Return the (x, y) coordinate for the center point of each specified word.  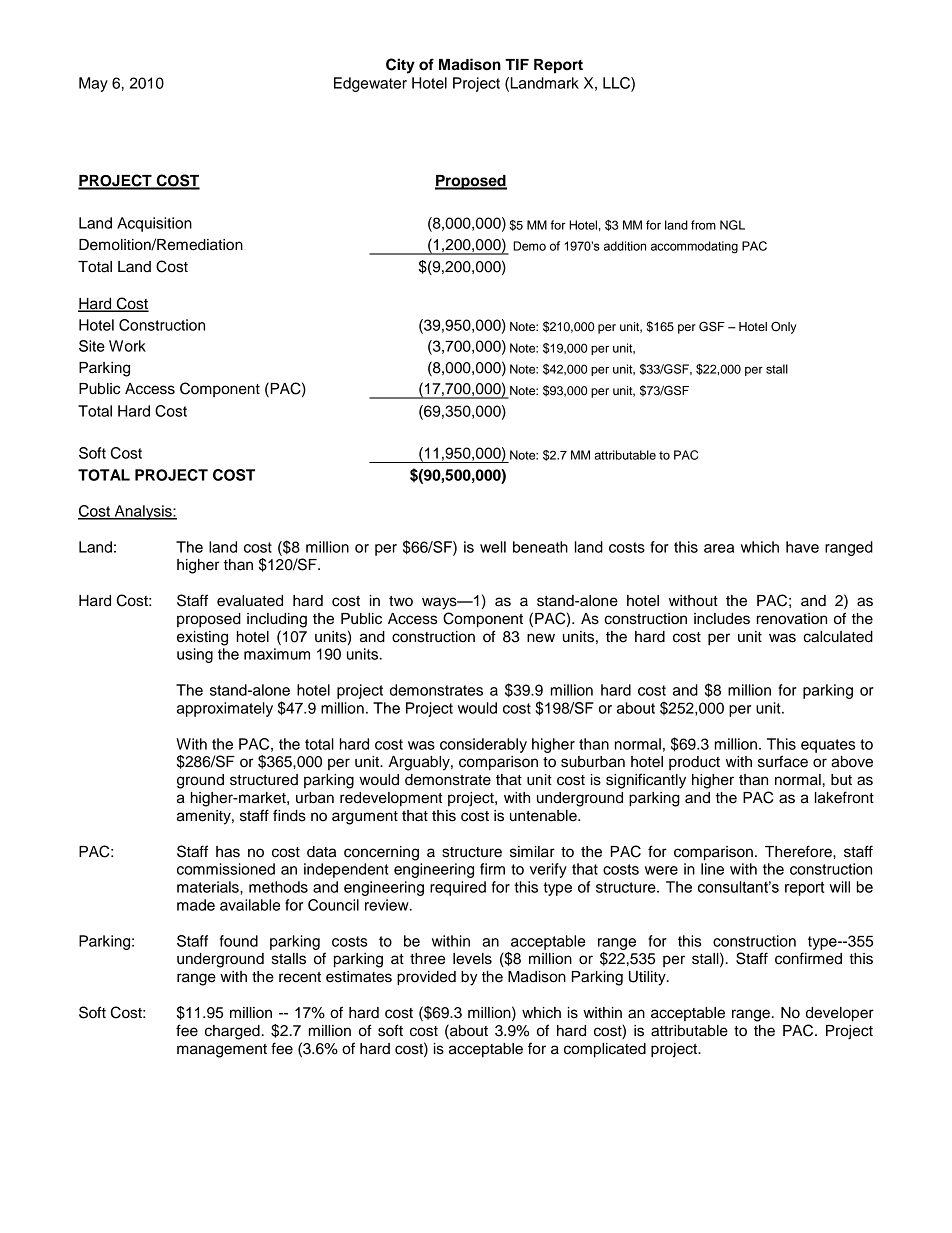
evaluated (250, 601)
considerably (483, 745)
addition (625, 246)
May (93, 84)
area (719, 548)
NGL (732, 225)
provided (426, 978)
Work (127, 346)
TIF (517, 64)
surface (783, 761)
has (228, 852)
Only (783, 327)
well (493, 547)
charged (232, 1032)
